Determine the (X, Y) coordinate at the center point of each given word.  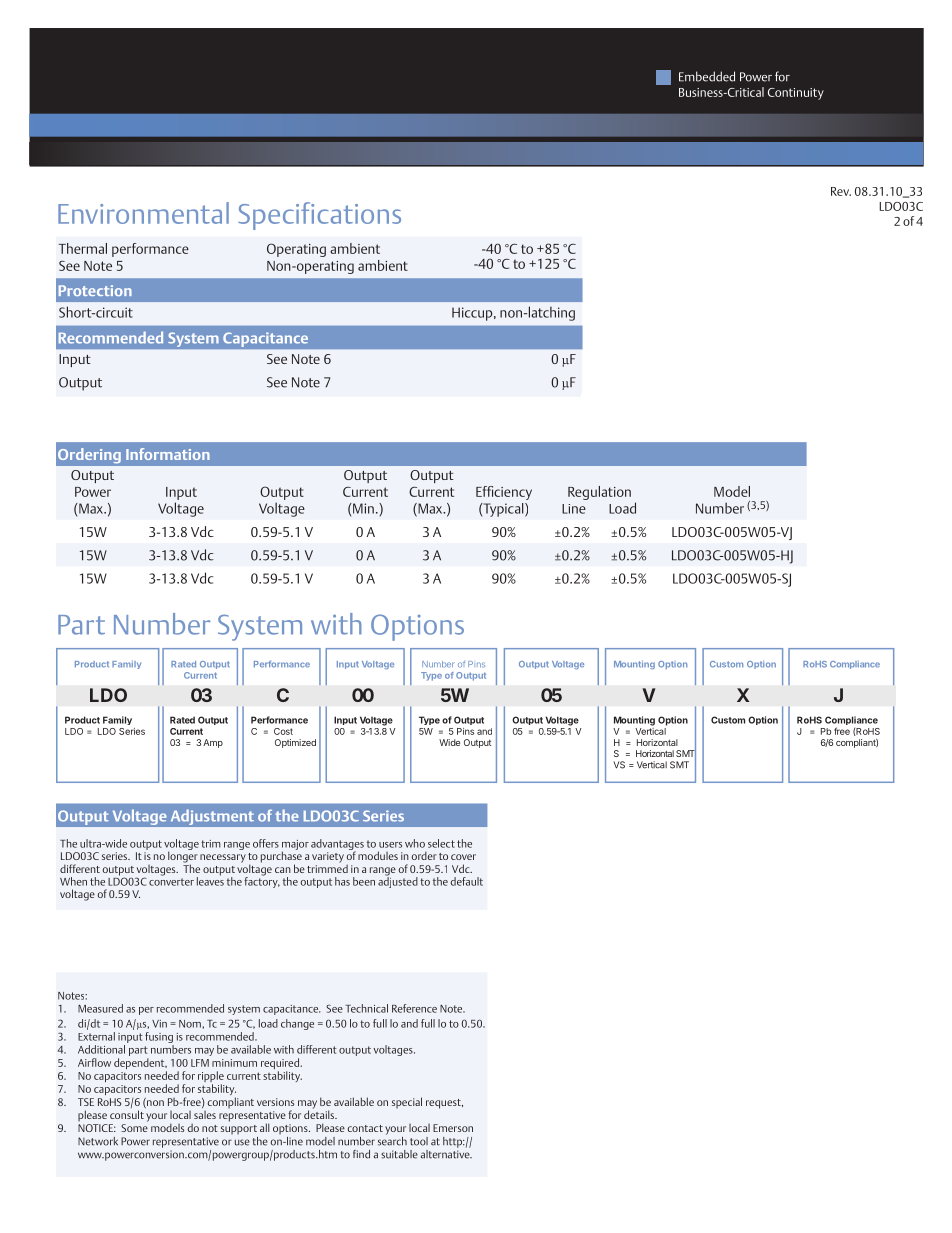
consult (127, 1114)
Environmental (143, 213)
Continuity (796, 94)
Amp (213, 743)
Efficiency (504, 493)
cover (463, 857)
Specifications (319, 216)
